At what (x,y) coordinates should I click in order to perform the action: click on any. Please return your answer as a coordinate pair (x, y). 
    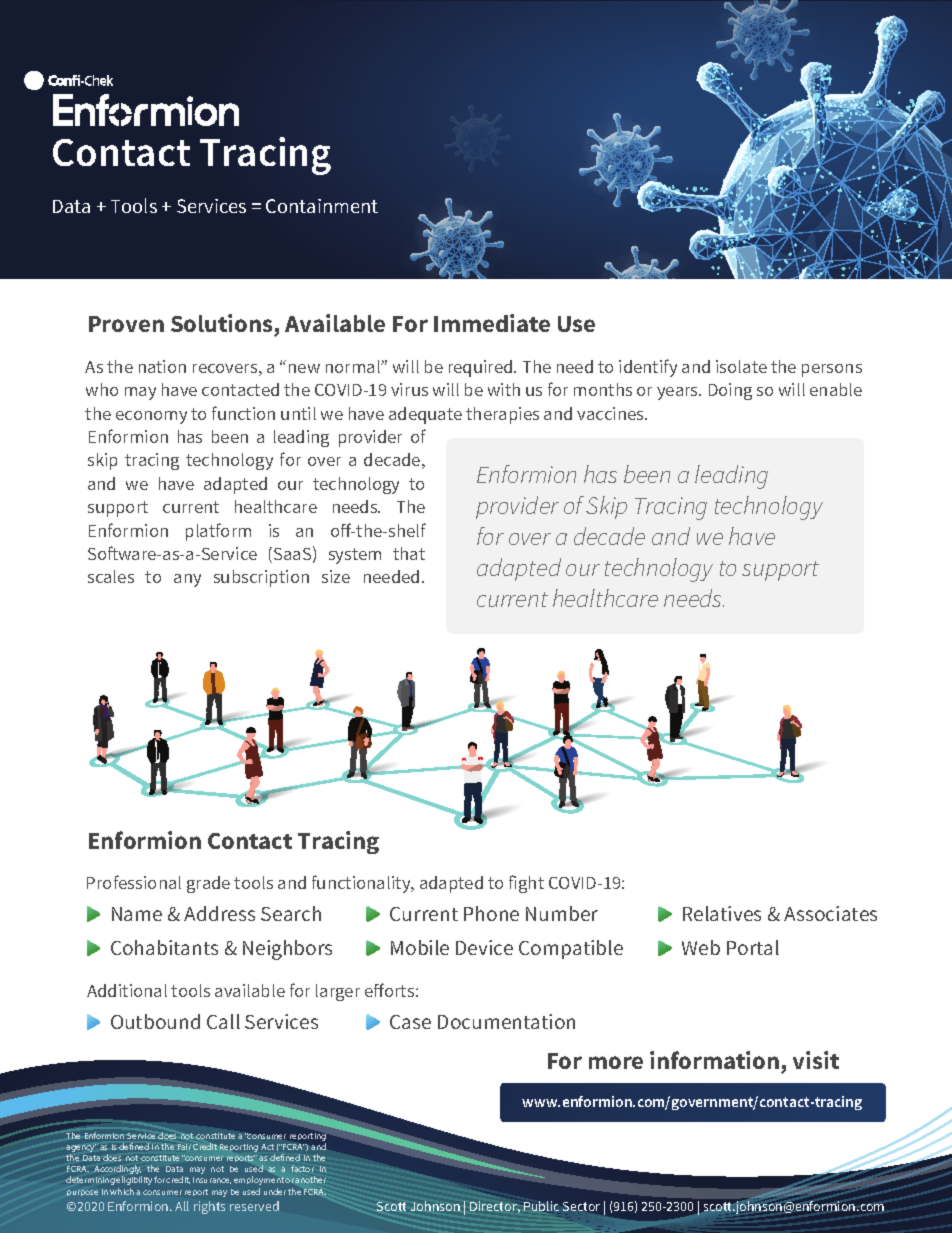
    Looking at the image, I should click on (187, 580).
